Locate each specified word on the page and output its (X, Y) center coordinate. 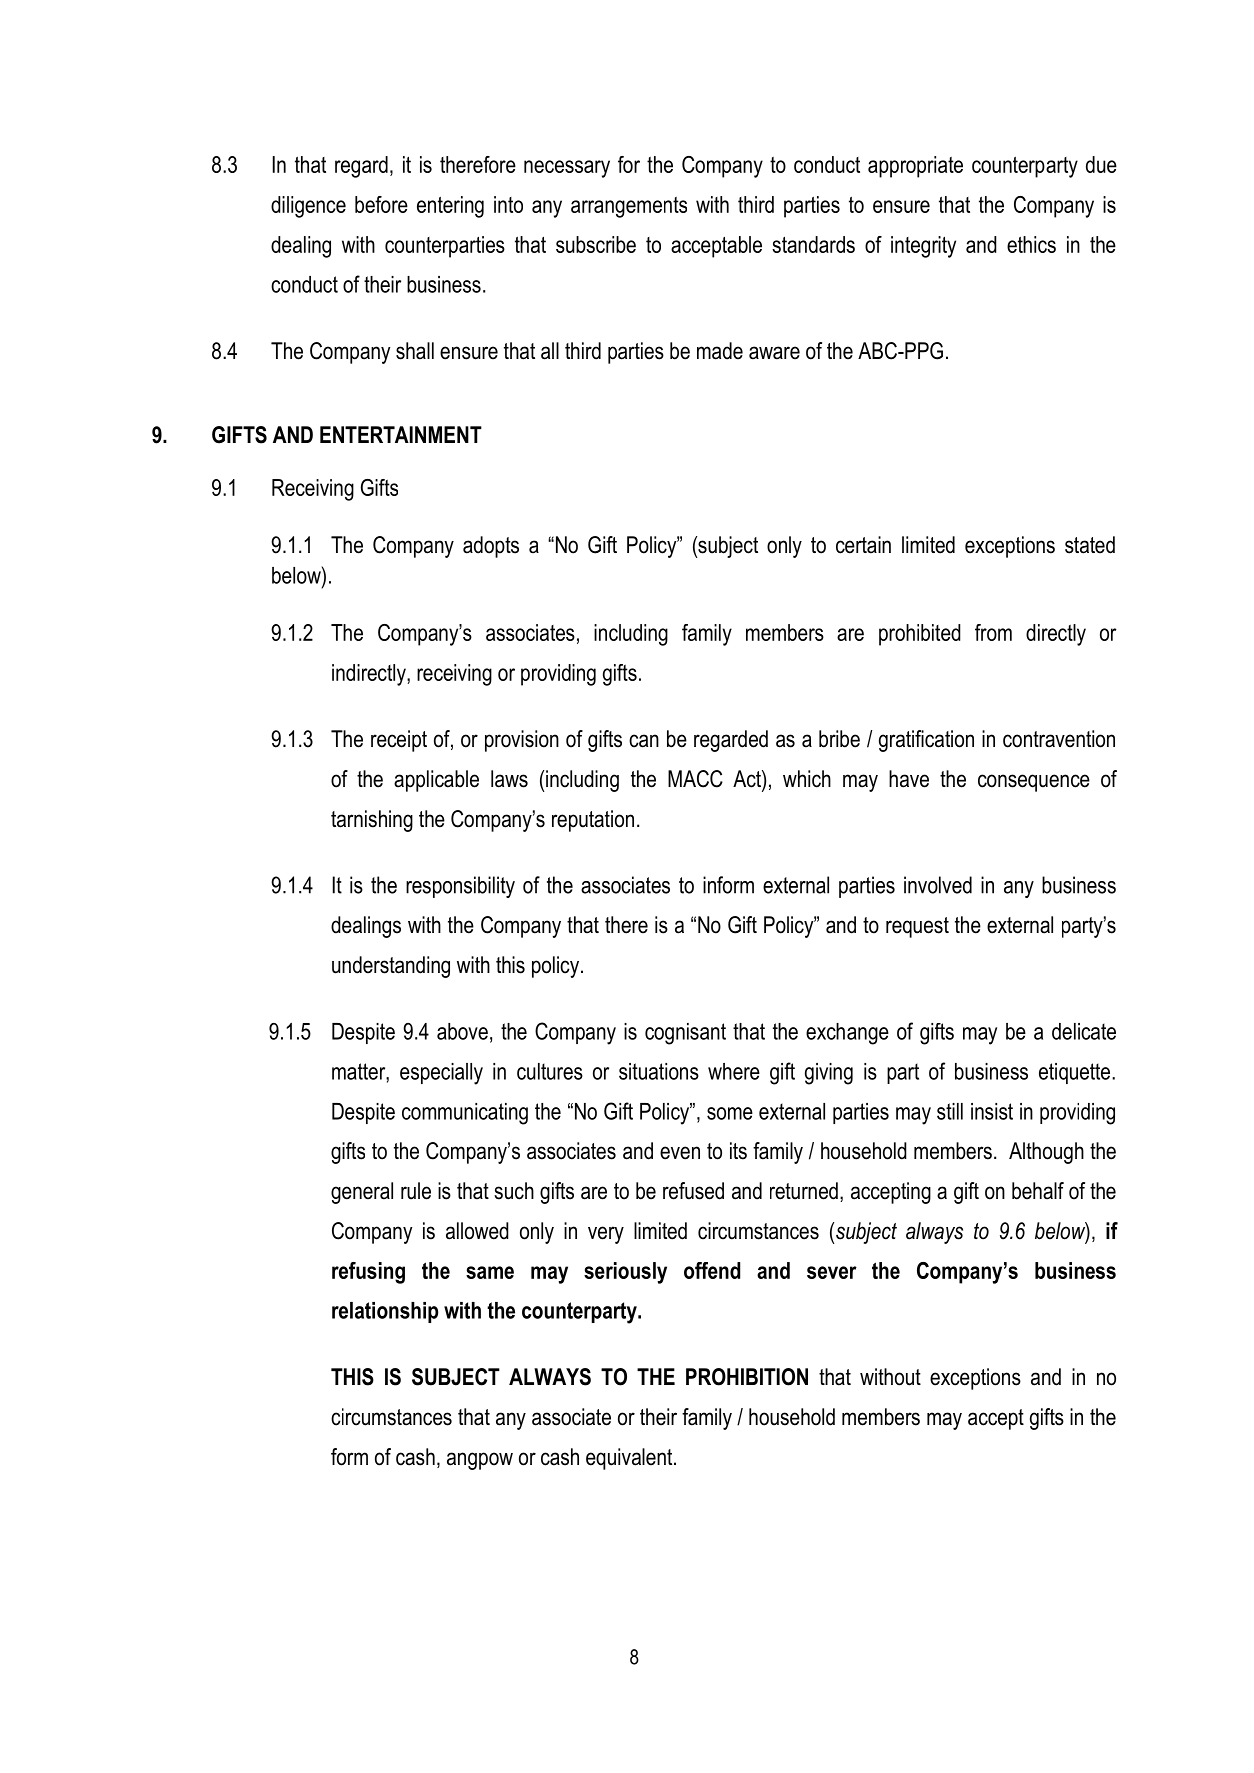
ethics (1031, 244)
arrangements (629, 207)
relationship (385, 1312)
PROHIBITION (747, 1377)
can (644, 741)
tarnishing (372, 821)
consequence (1034, 783)
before (381, 204)
